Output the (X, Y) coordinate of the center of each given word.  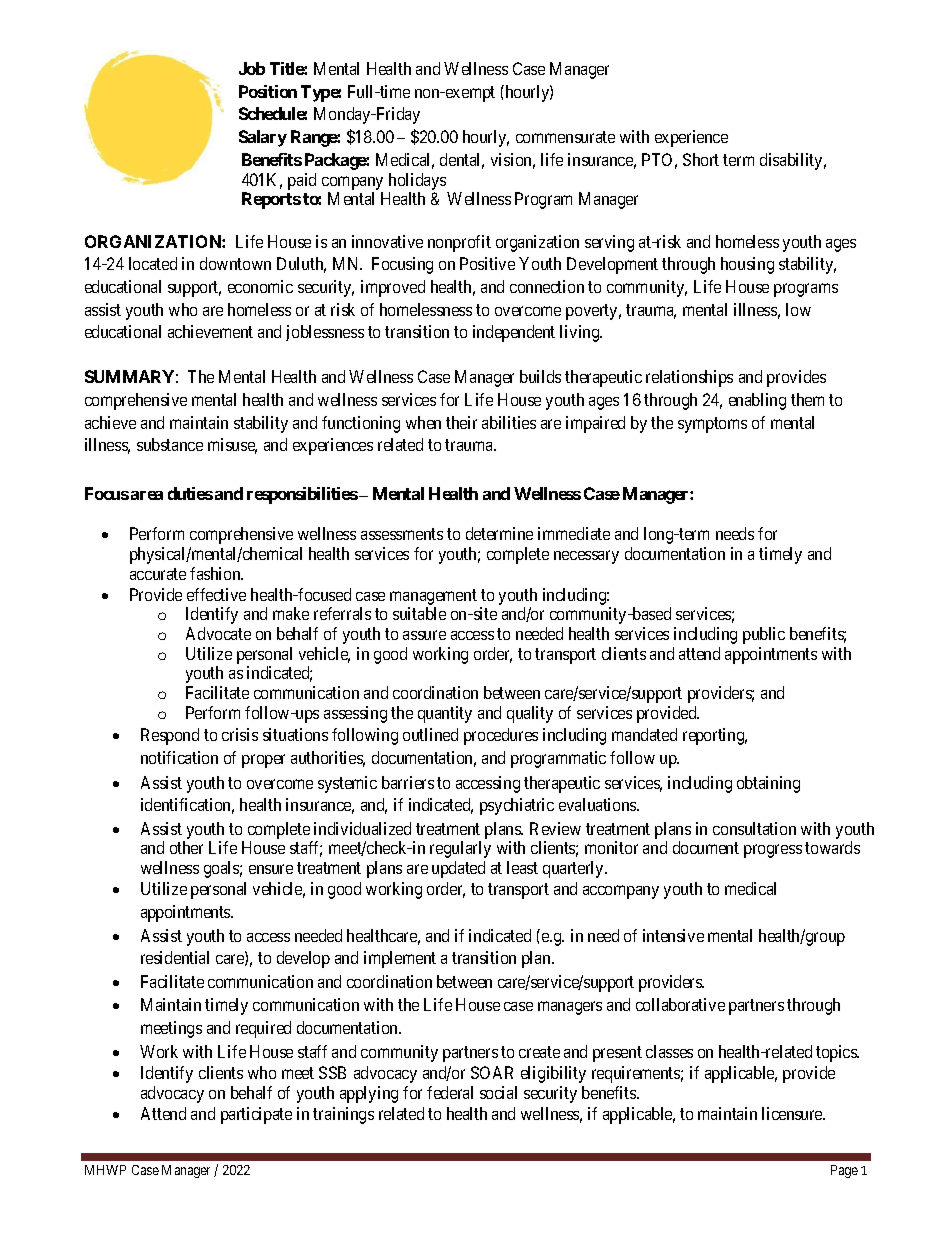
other (186, 847)
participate (256, 1115)
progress (773, 851)
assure (424, 635)
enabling (757, 401)
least (522, 867)
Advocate (218, 633)
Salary (263, 138)
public (764, 635)
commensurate (565, 137)
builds (540, 376)
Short (701, 159)
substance (170, 444)
